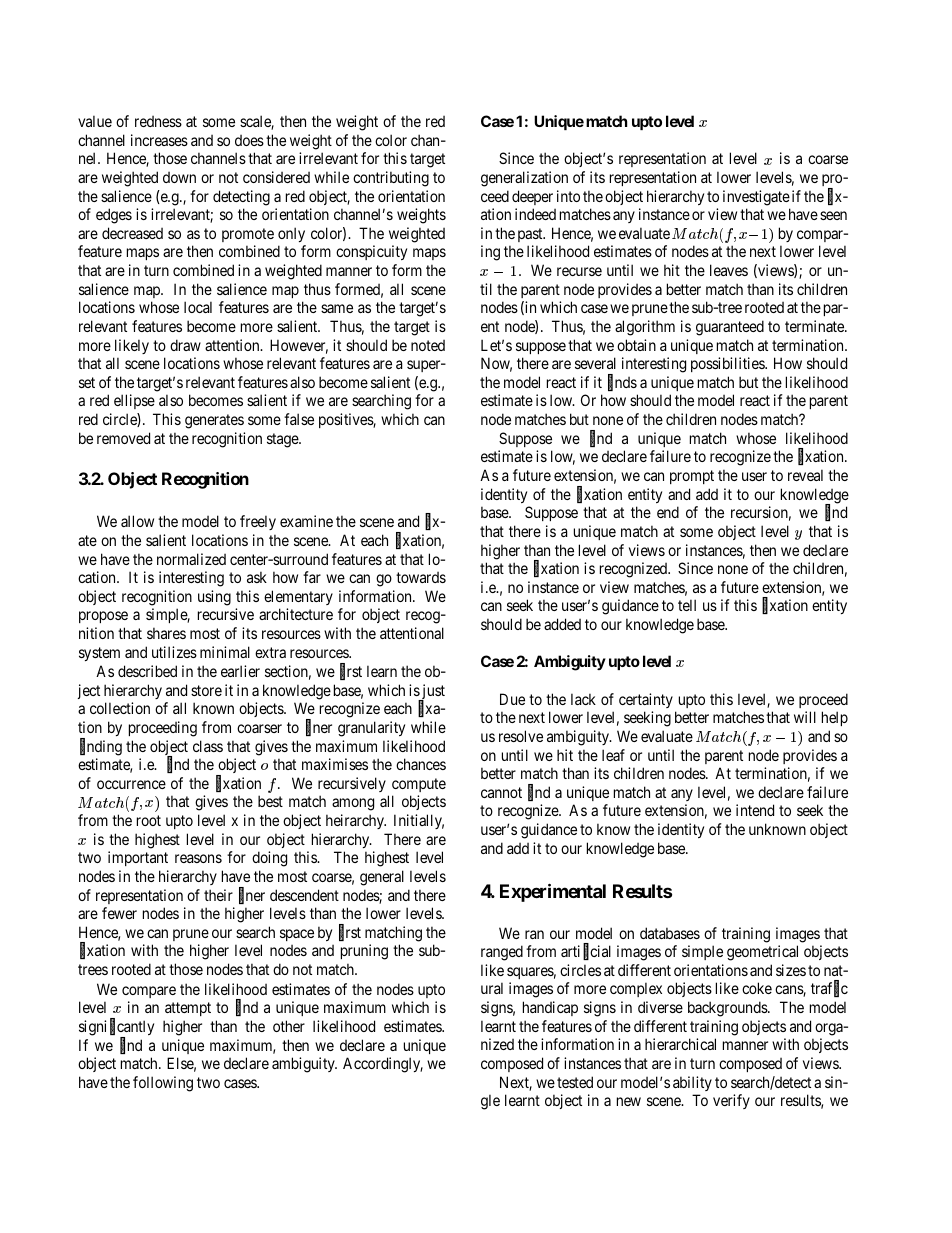 This image has height=1233, width=952. I want to click on prompt, so click(692, 477).
